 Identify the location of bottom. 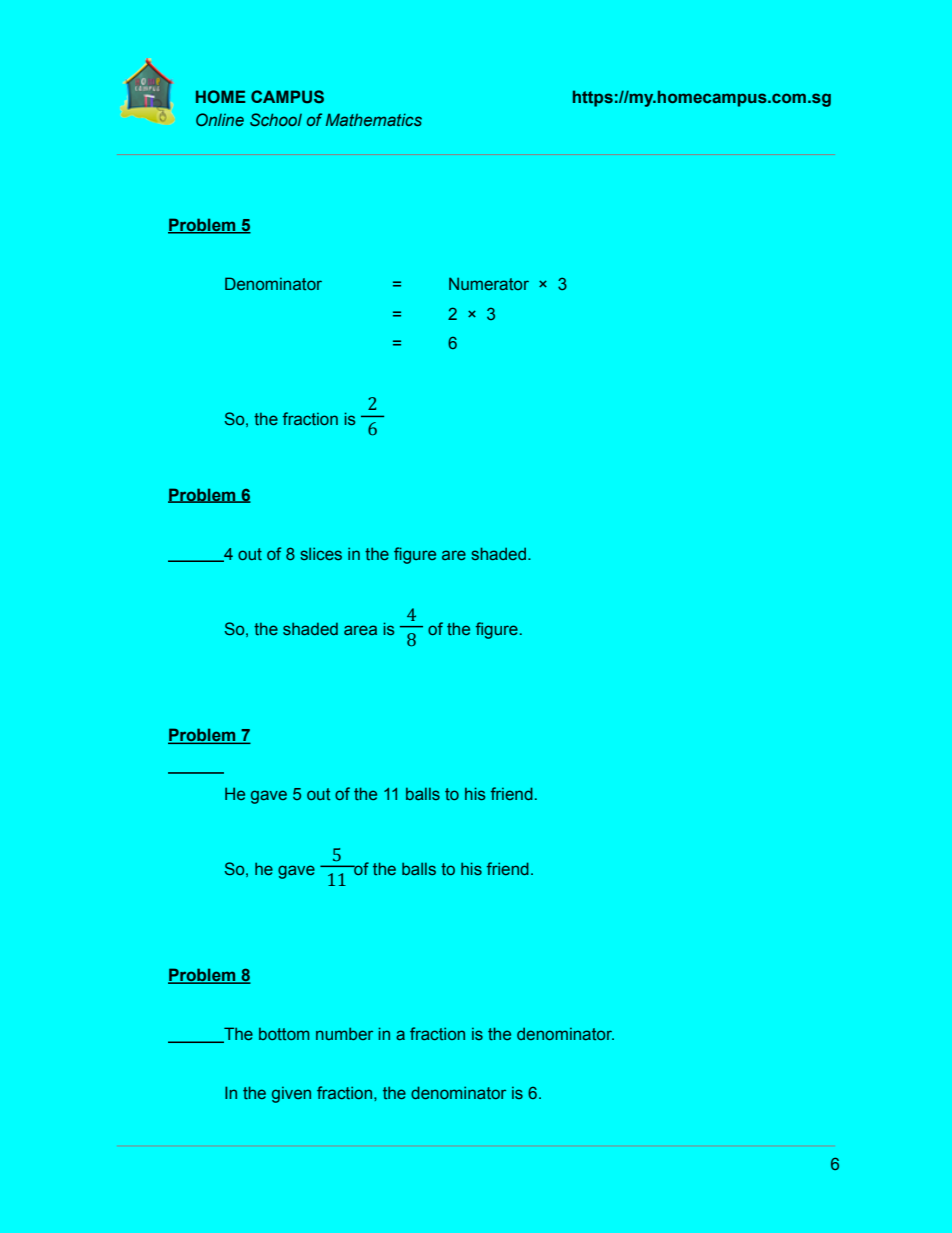
(284, 1034).
